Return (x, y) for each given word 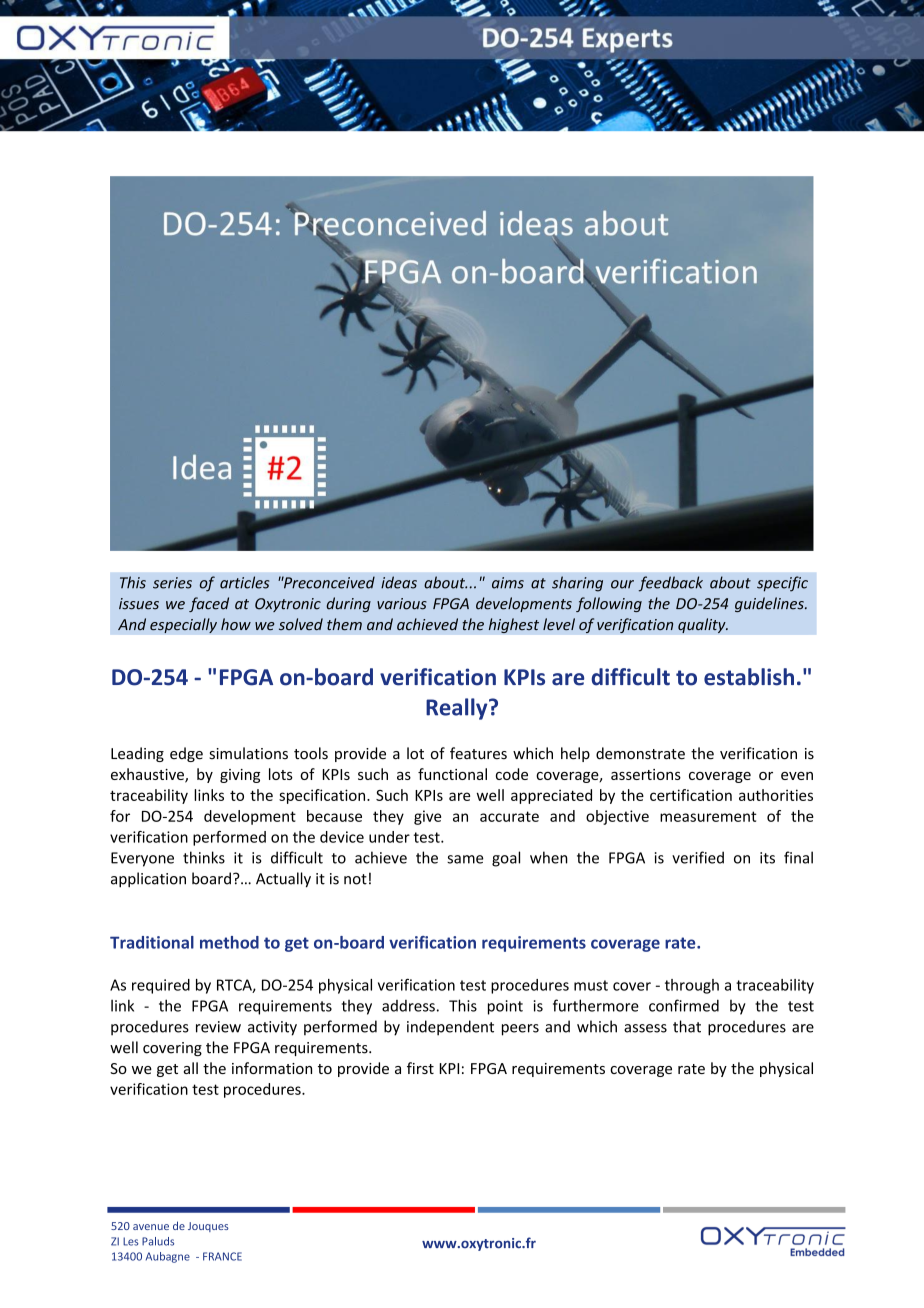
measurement (708, 816)
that (687, 1026)
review (218, 1027)
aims (508, 583)
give (427, 817)
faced (209, 604)
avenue (151, 1227)
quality (703, 625)
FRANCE (222, 1256)
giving (240, 776)
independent (450, 1028)
